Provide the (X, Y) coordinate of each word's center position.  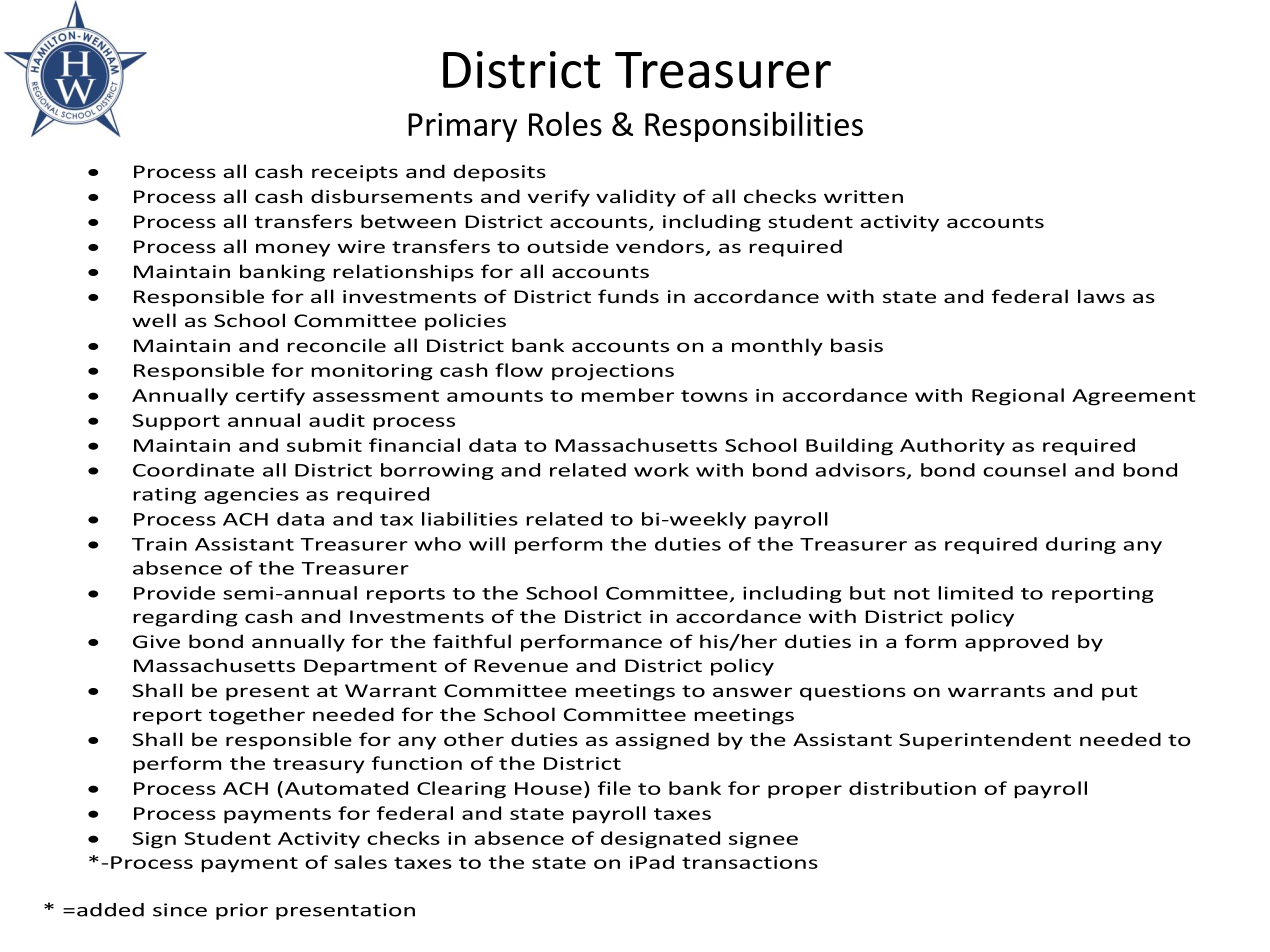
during (1081, 545)
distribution (912, 788)
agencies (251, 495)
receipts (355, 173)
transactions (750, 862)
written (863, 196)
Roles (565, 123)
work (661, 470)
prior (242, 911)
